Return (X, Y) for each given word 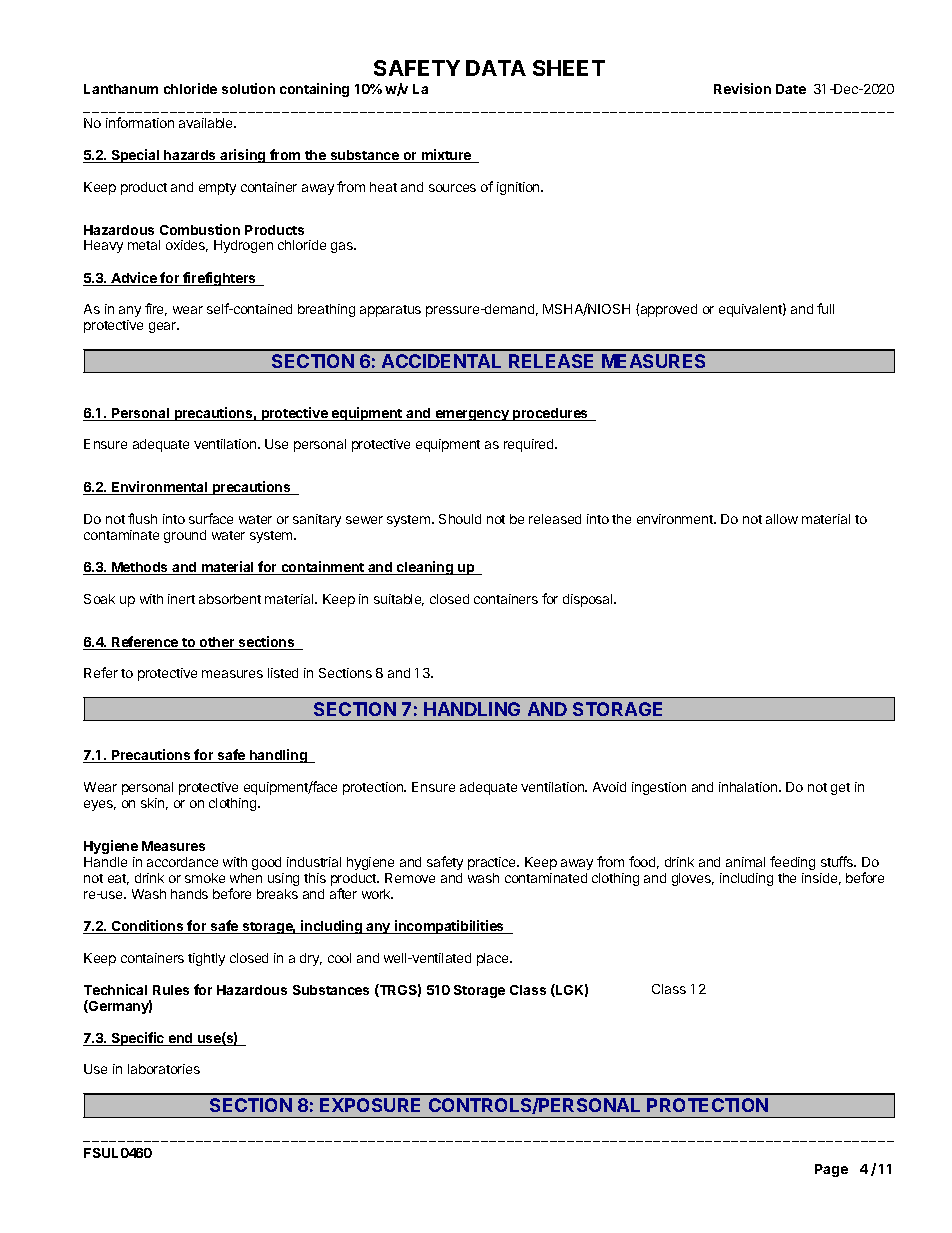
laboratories (164, 1069)
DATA (496, 68)
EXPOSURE (370, 1105)
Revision (742, 88)
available (207, 123)
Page (831, 1170)
